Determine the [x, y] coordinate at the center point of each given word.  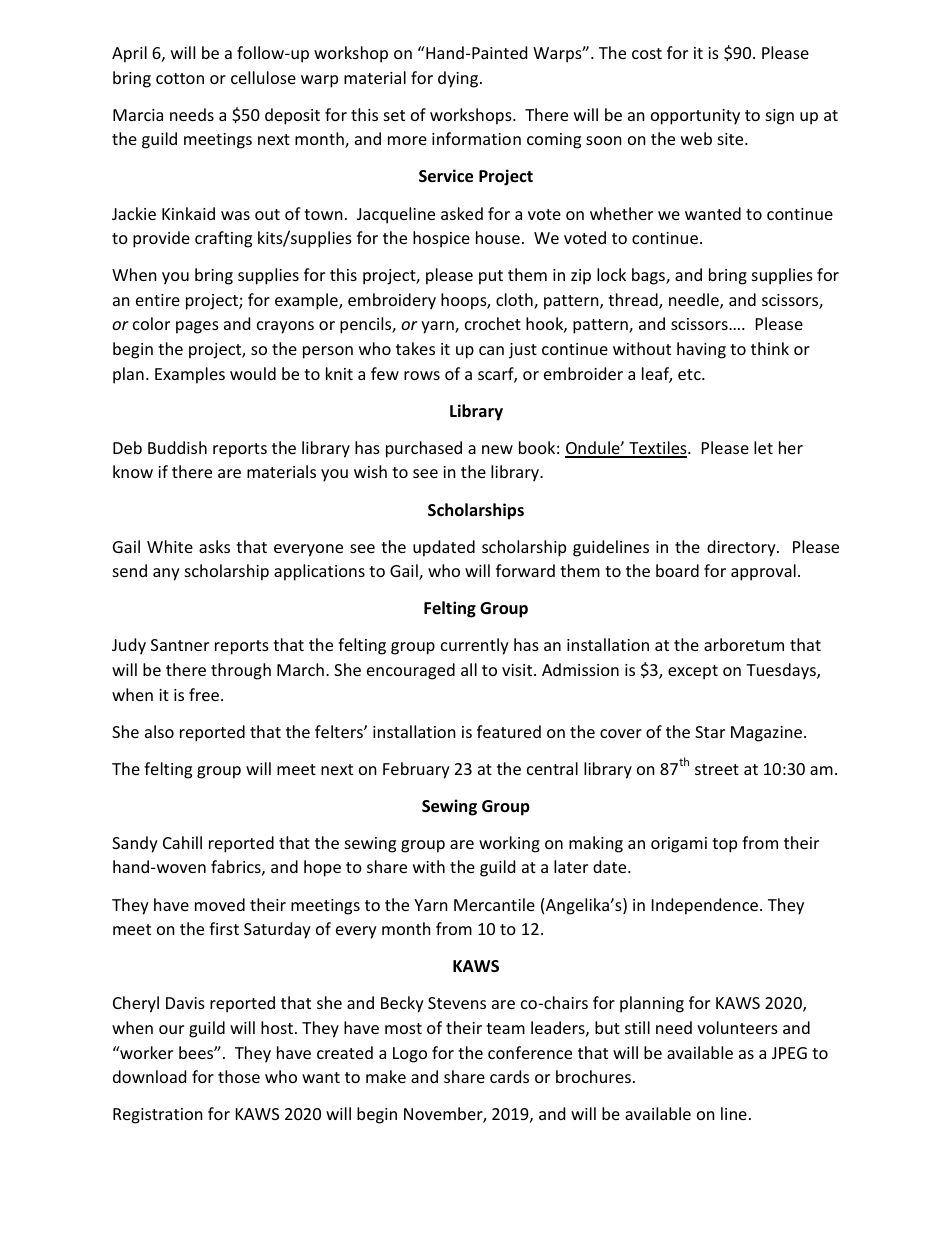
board [677, 570]
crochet [493, 323]
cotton [180, 78]
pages [197, 327]
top [724, 845]
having [701, 350]
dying [459, 79]
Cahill [182, 842]
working [509, 844]
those [239, 1076]
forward [525, 570]
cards [509, 1076]
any [166, 574]
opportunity [695, 117]
